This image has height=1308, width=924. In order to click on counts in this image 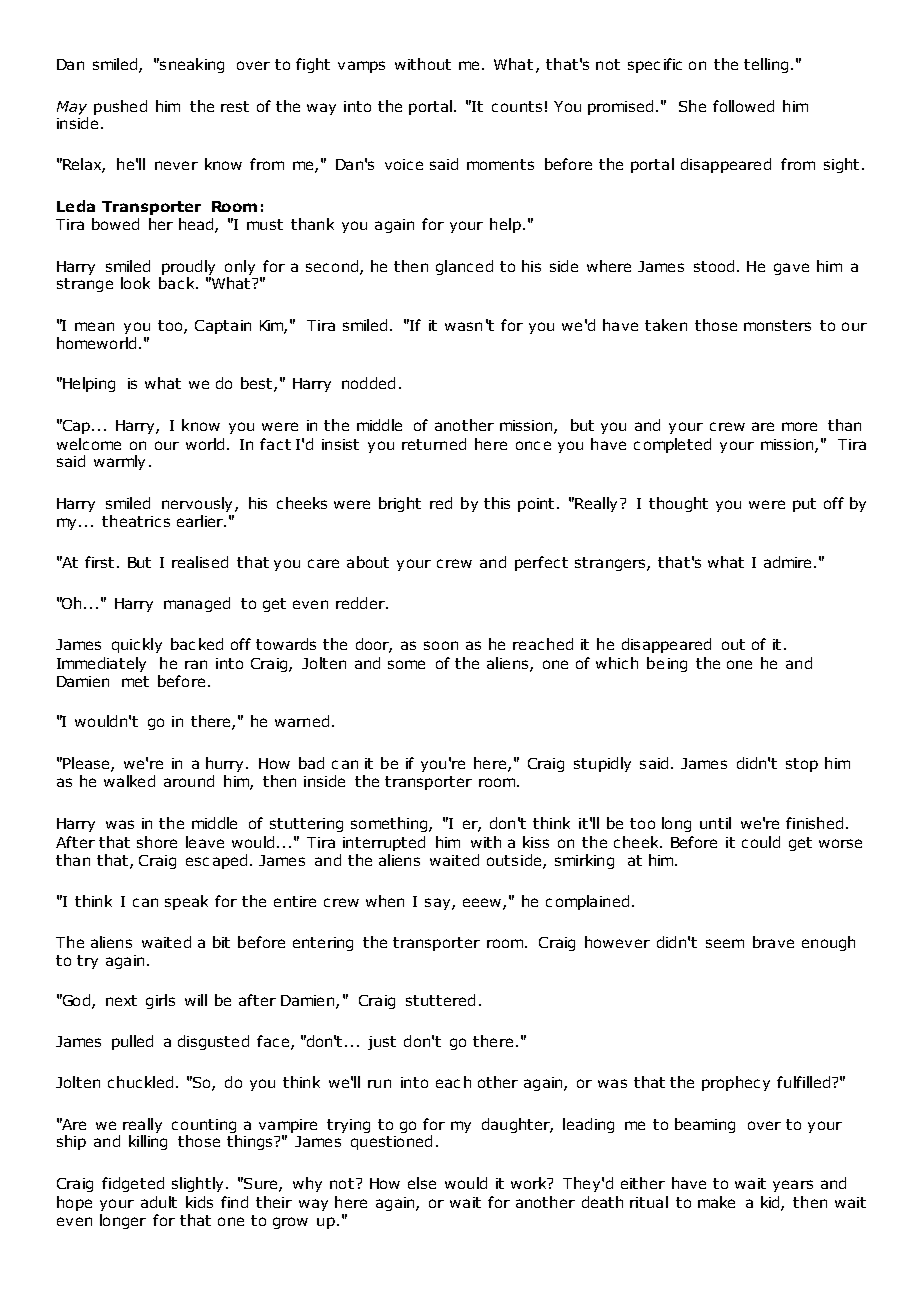, I will do `click(517, 106)`.
